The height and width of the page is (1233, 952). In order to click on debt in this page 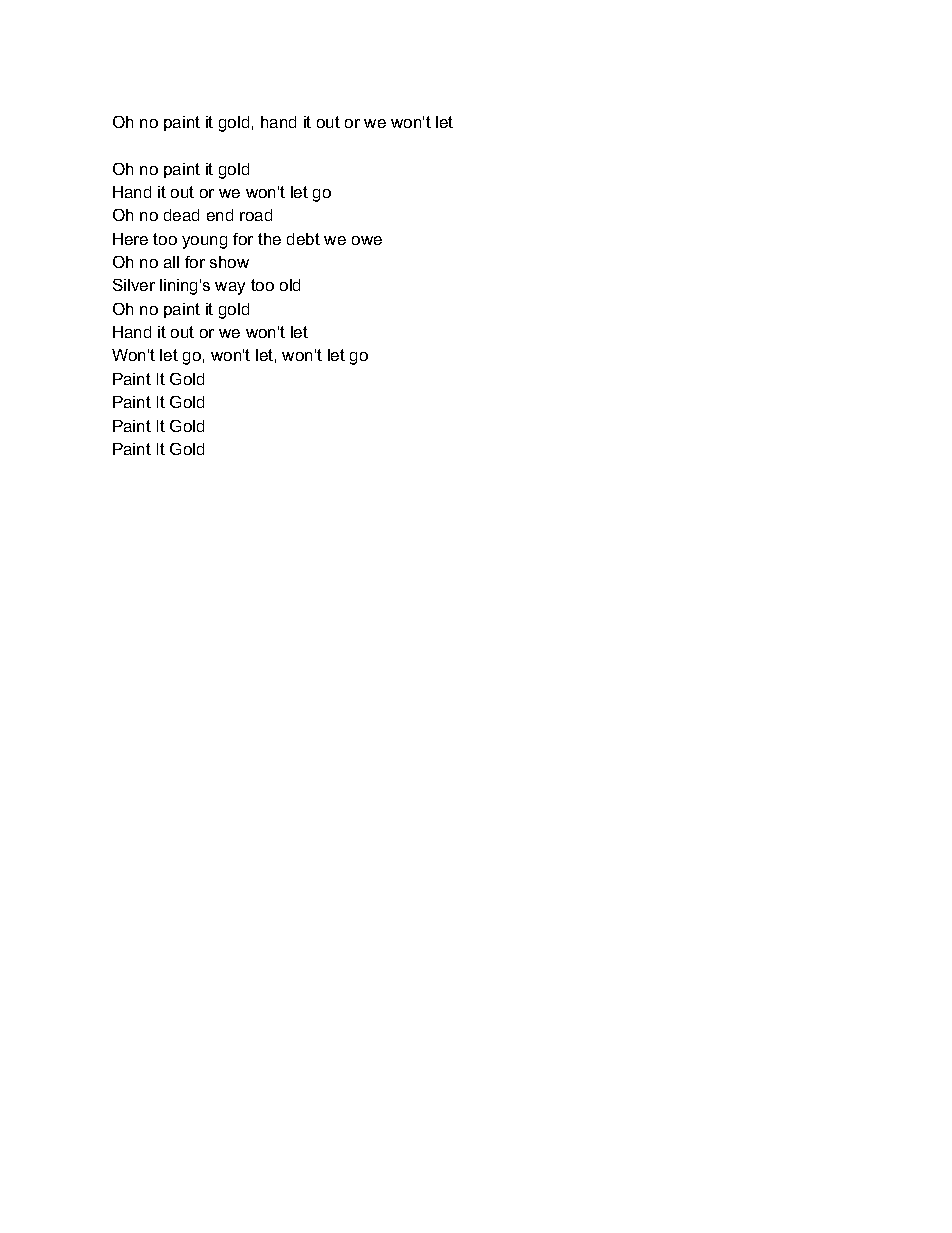, I will do `click(303, 239)`.
